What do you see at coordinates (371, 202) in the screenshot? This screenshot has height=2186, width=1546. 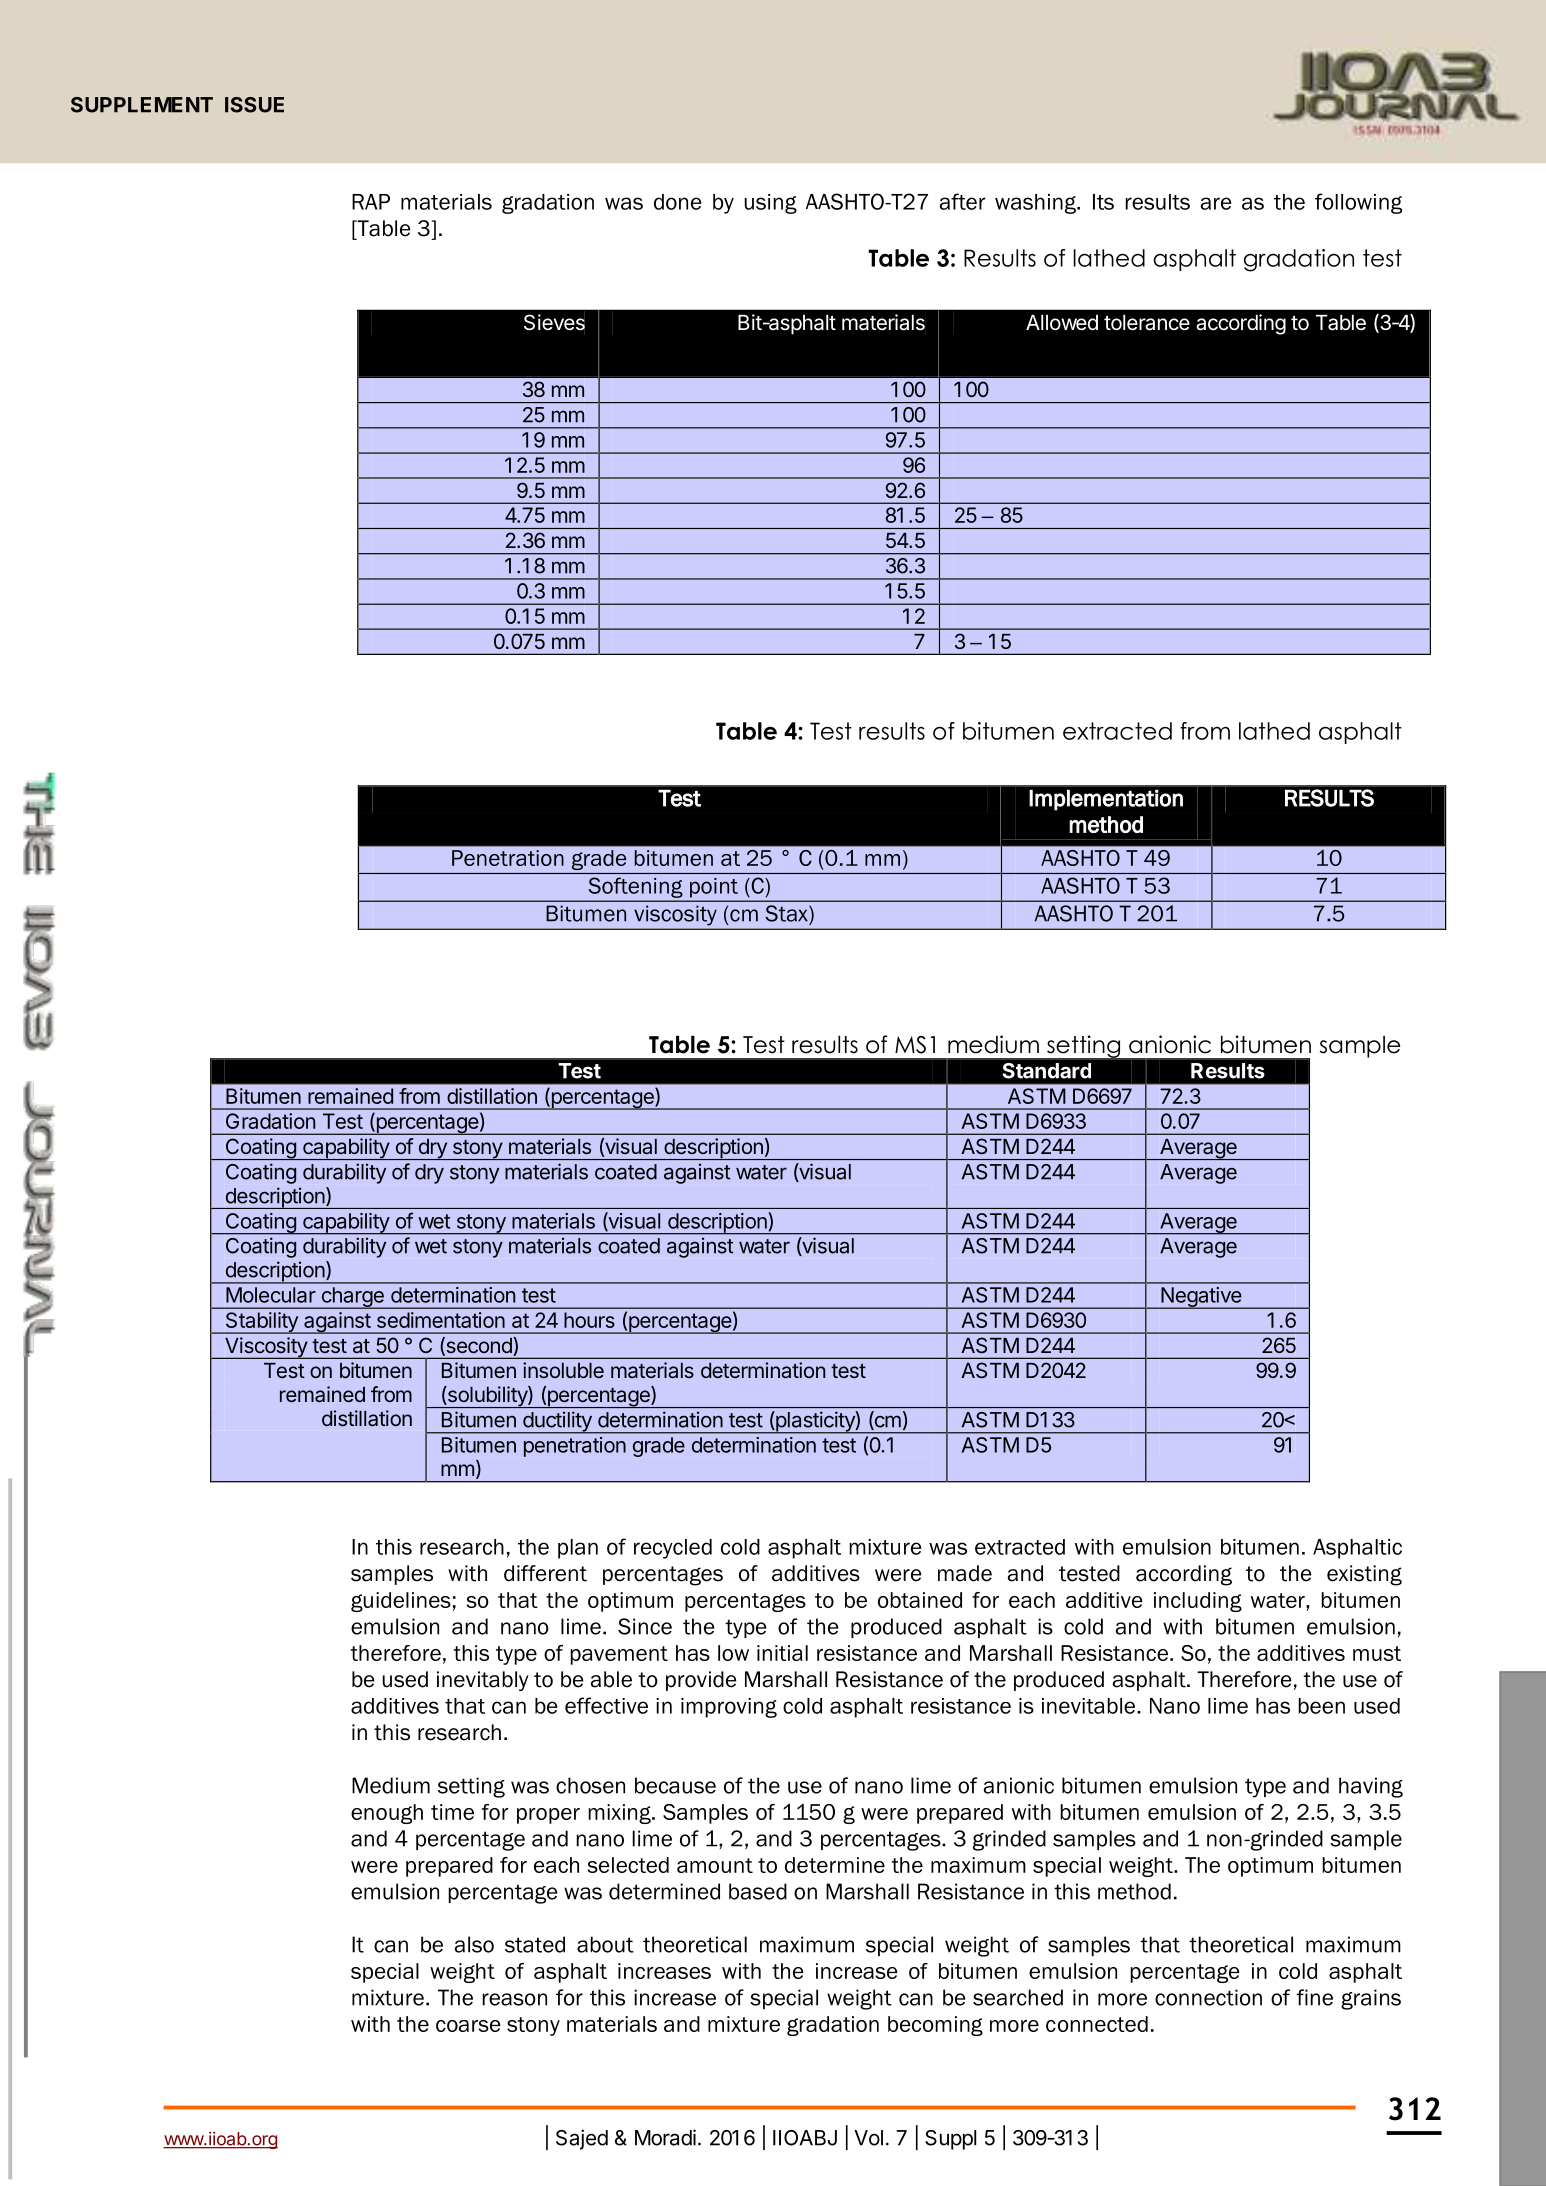 I see `RAP` at bounding box center [371, 202].
